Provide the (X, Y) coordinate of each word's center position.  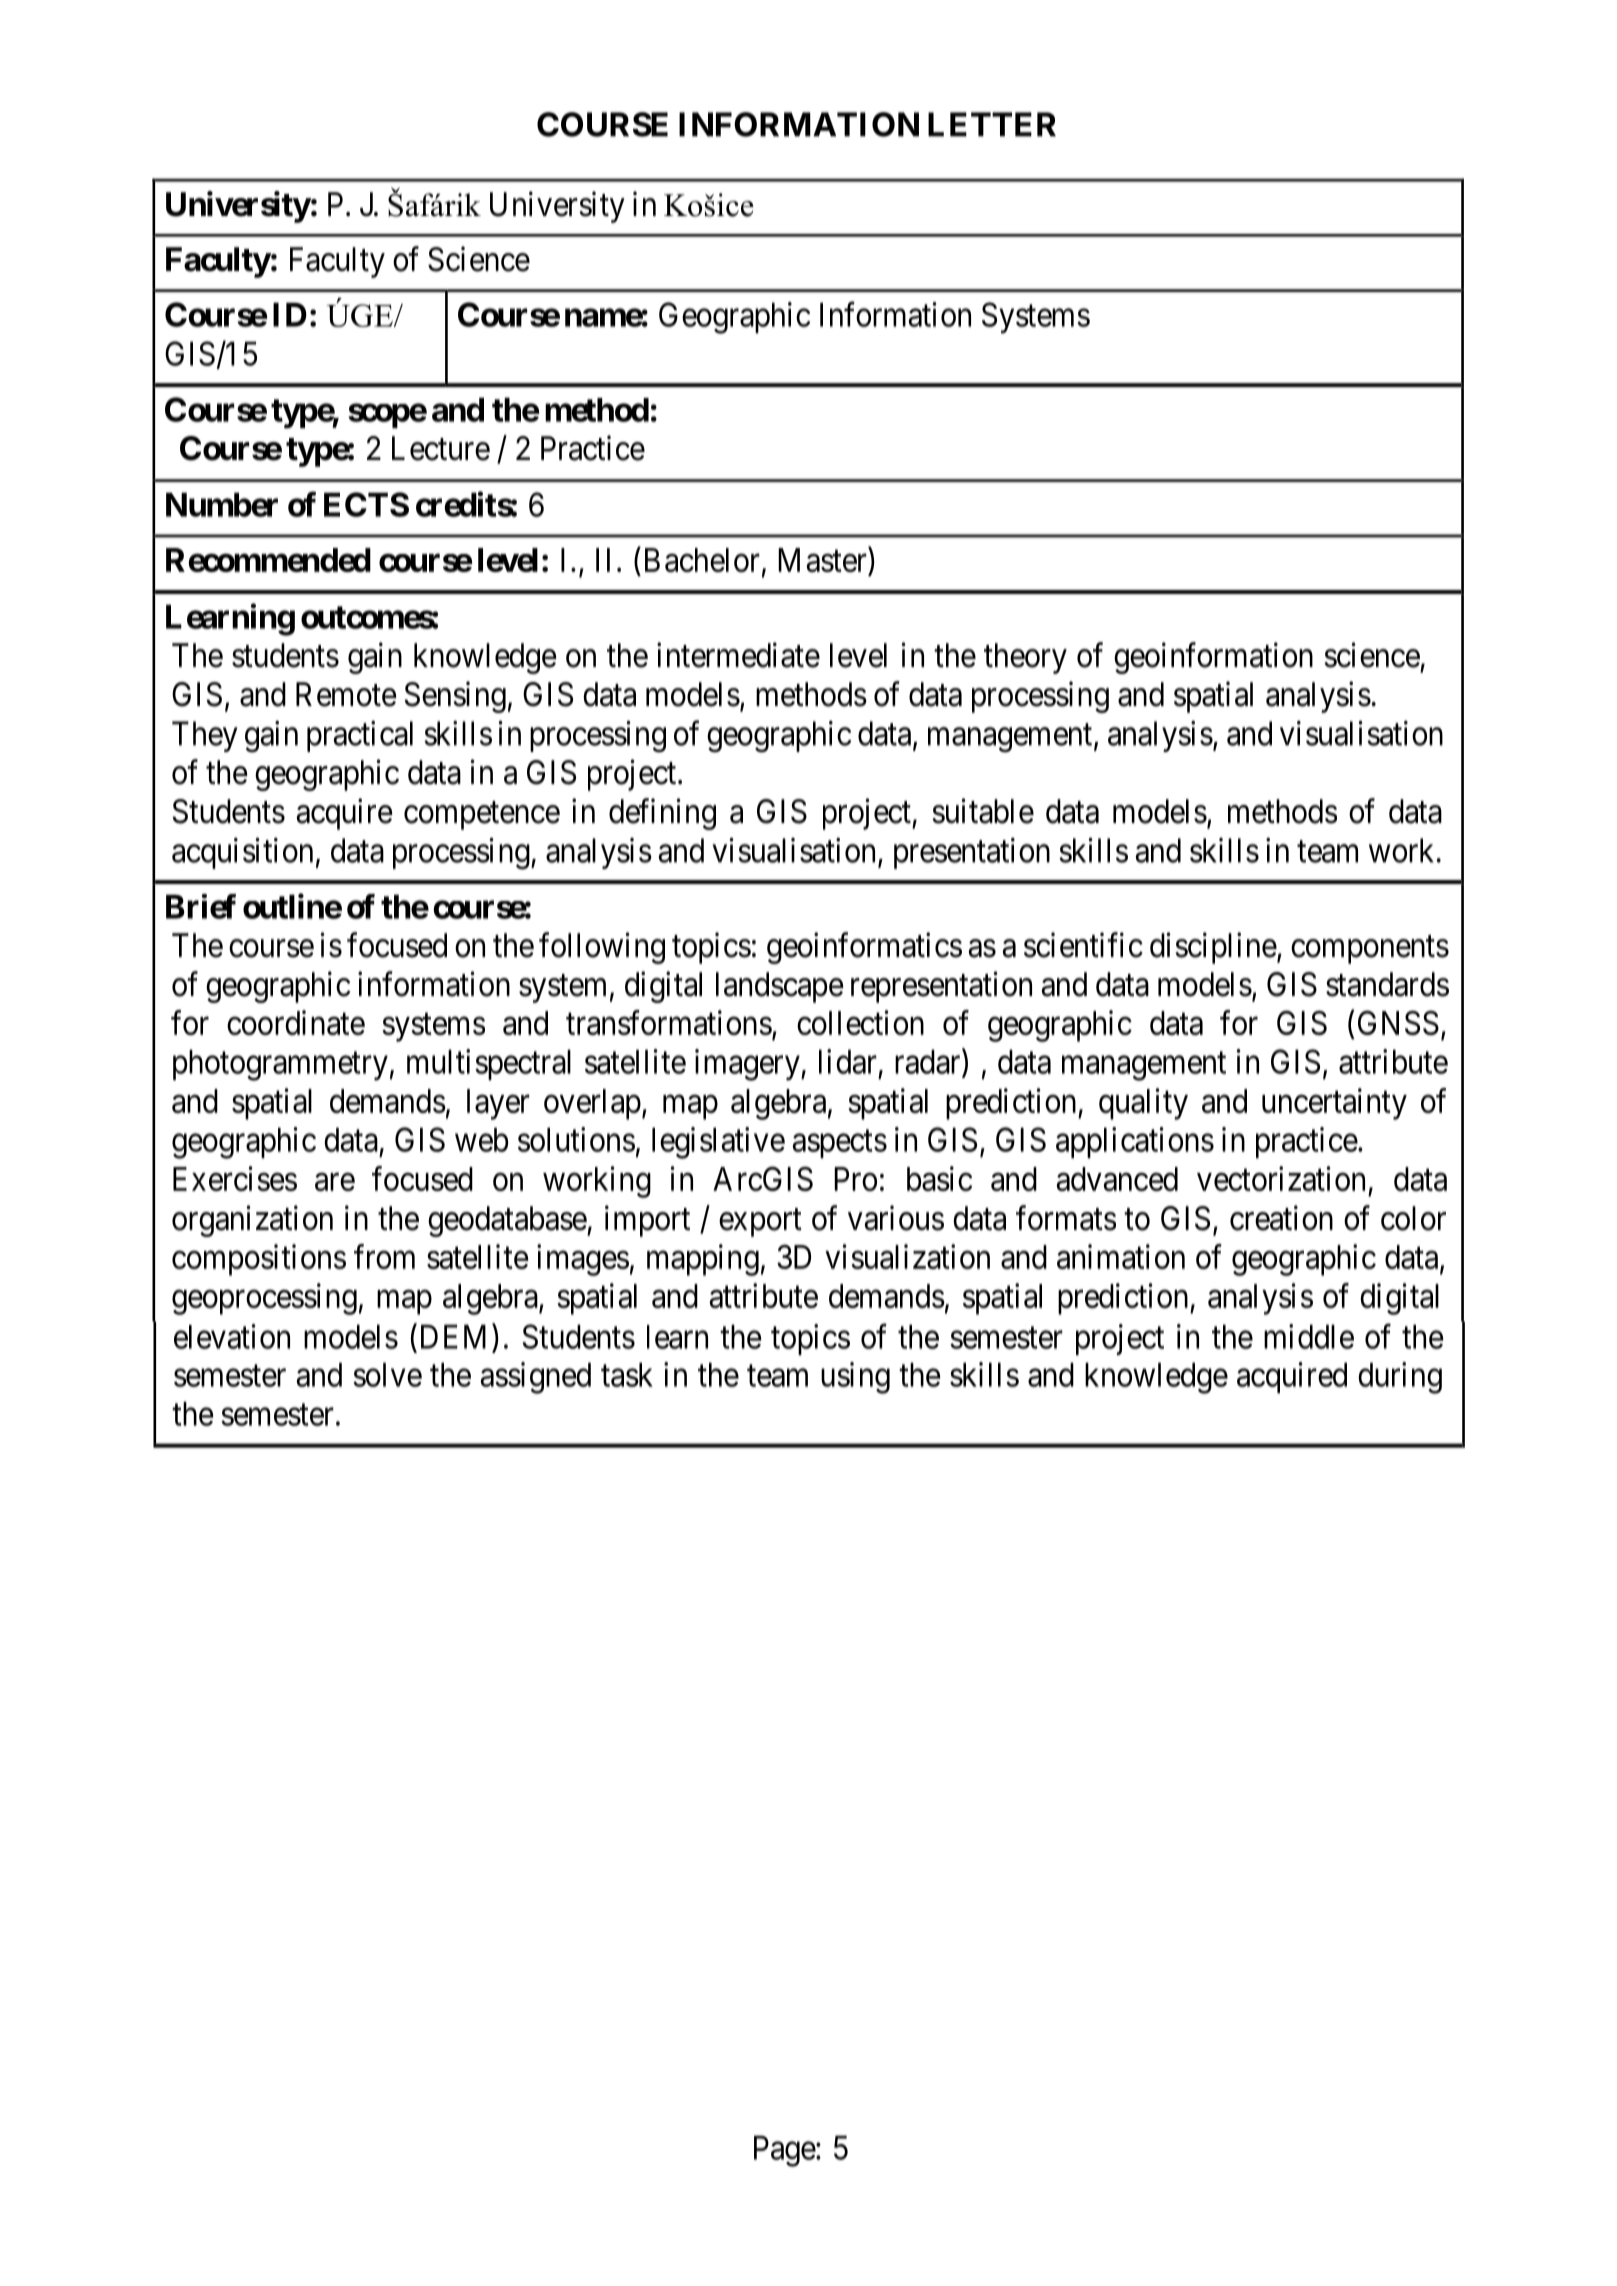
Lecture (441, 448)
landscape (780, 987)
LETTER (992, 124)
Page (785, 2151)
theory (1025, 658)
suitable (983, 811)
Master (823, 561)
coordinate (296, 1022)
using (855, 1378)
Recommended (268, 560)
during (1400, 1378)
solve (387, 1374)
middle (1309, 1336)
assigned (535, 1378)
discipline (1213, 948)
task (627, 1374)
